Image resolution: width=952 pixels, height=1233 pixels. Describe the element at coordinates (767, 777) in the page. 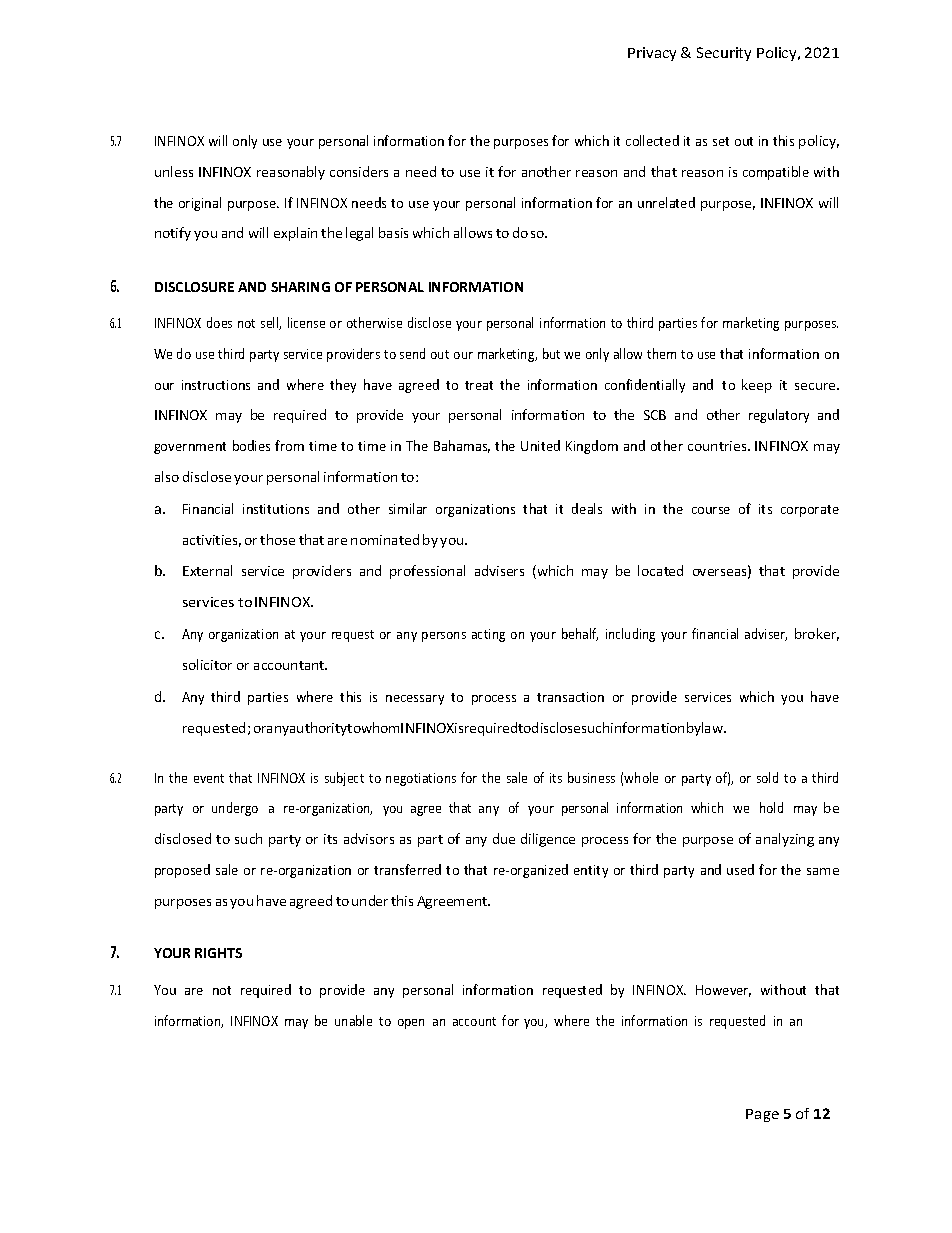

I see `sold` at that location.
